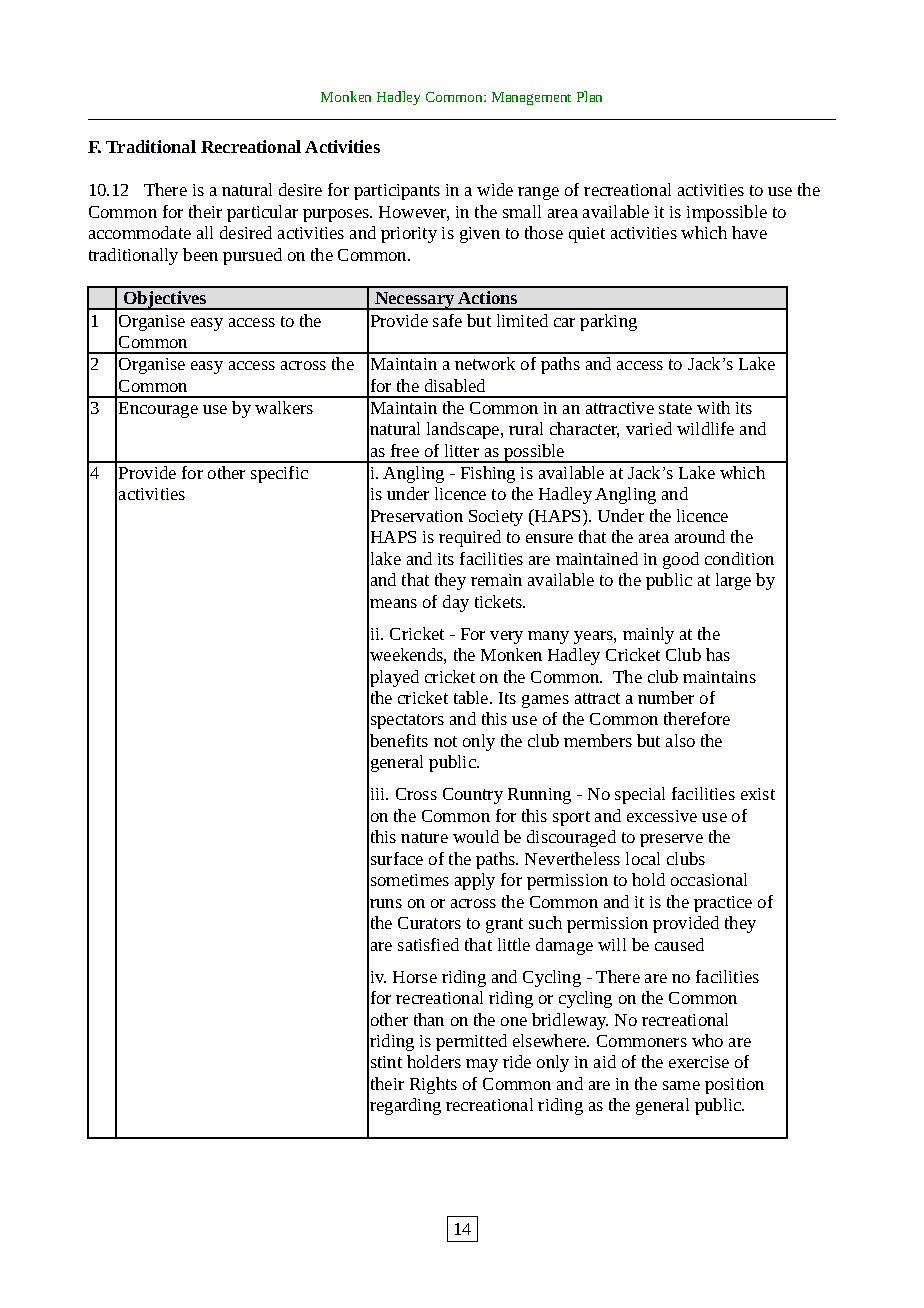  Describe the element at coordinates (386, 1062) in the screenshot. I see `stint` at that location.
